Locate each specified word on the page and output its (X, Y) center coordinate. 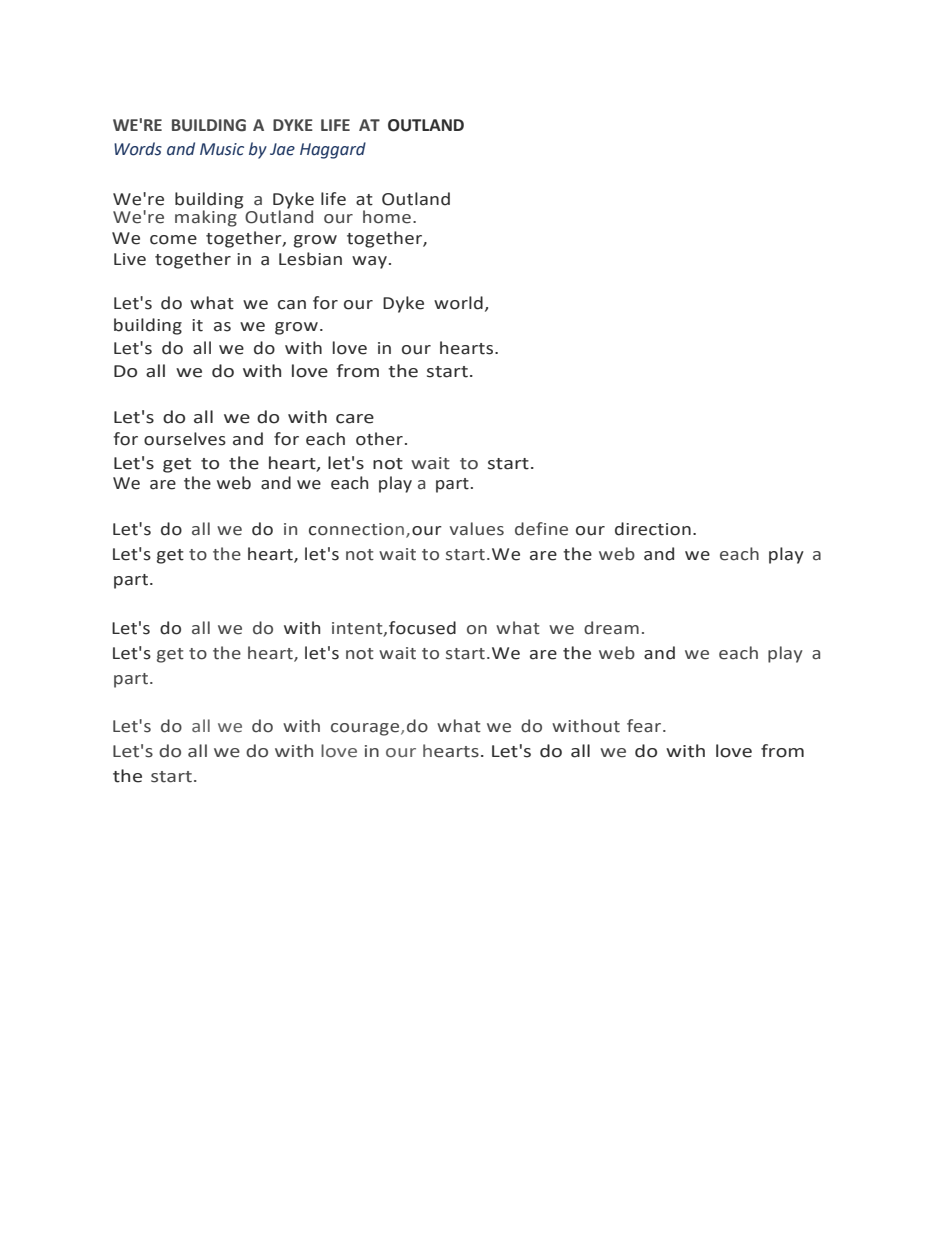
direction (653, 529)
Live (130, 259)
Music (222, 149)
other (379, 439)
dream (611, 628)
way (369, 262)
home (387, 217)
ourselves (185, 439)
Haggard (333, 150)
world (458, 303)
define (541, 529)
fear (645, 726)
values (477, 529)
